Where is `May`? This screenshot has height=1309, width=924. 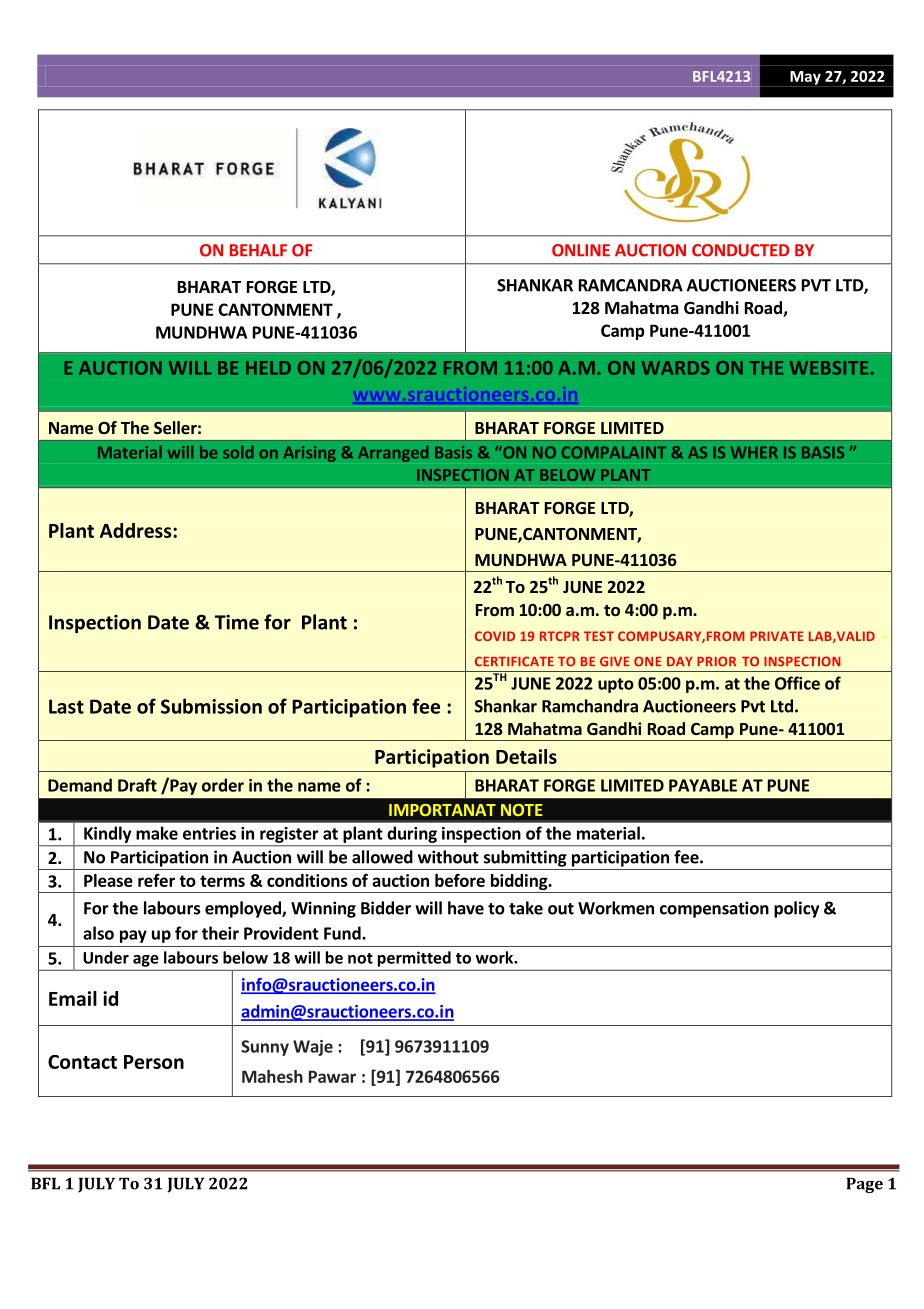
May is located at coordinates (805, 79).
